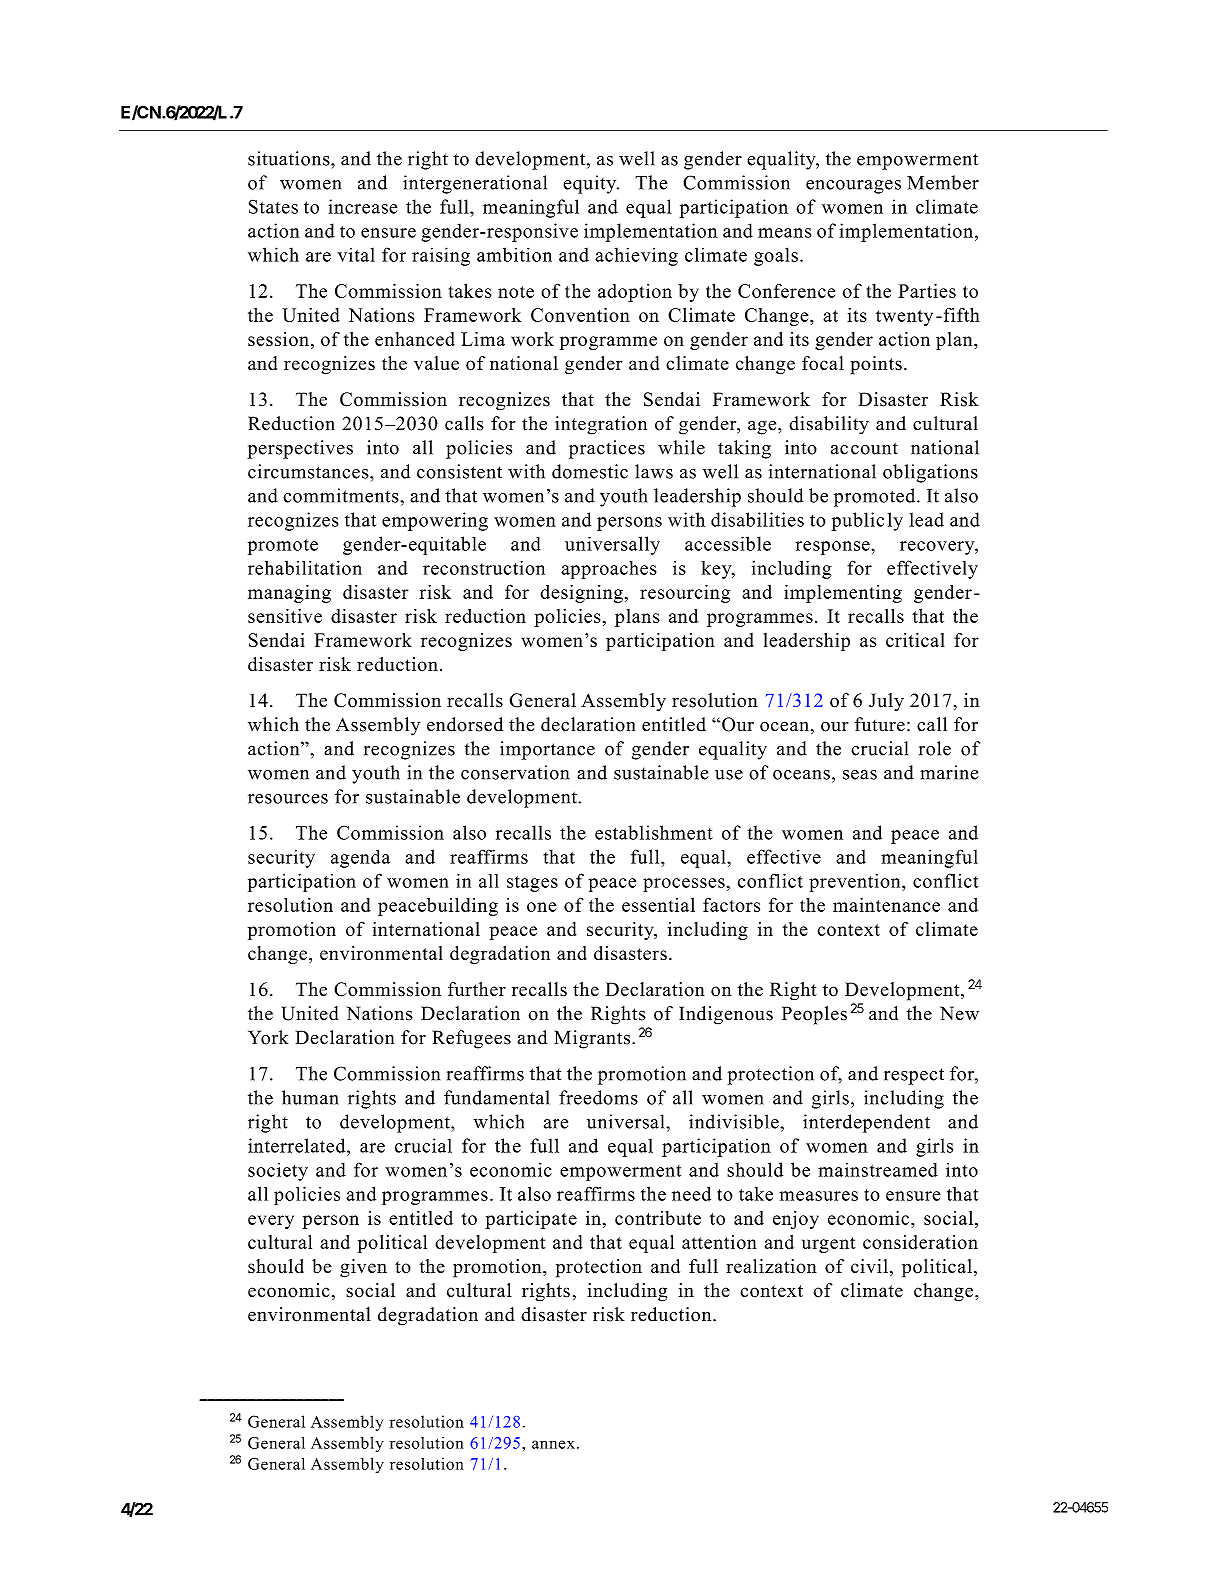  I want to click on encourages, so click(853, 187).
